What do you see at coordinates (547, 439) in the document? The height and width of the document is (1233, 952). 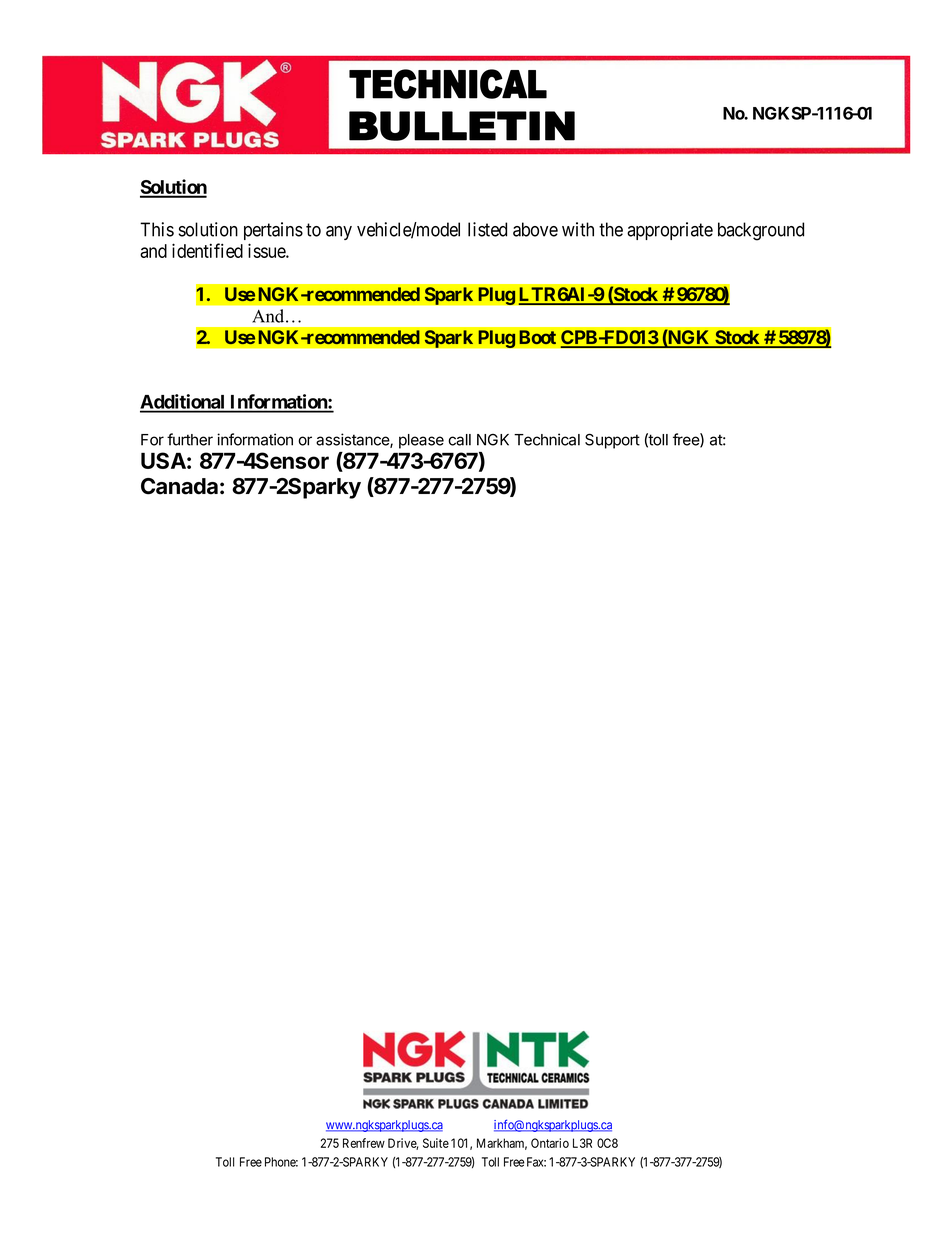 I see `Technical` at bounding box center [547, 439].
